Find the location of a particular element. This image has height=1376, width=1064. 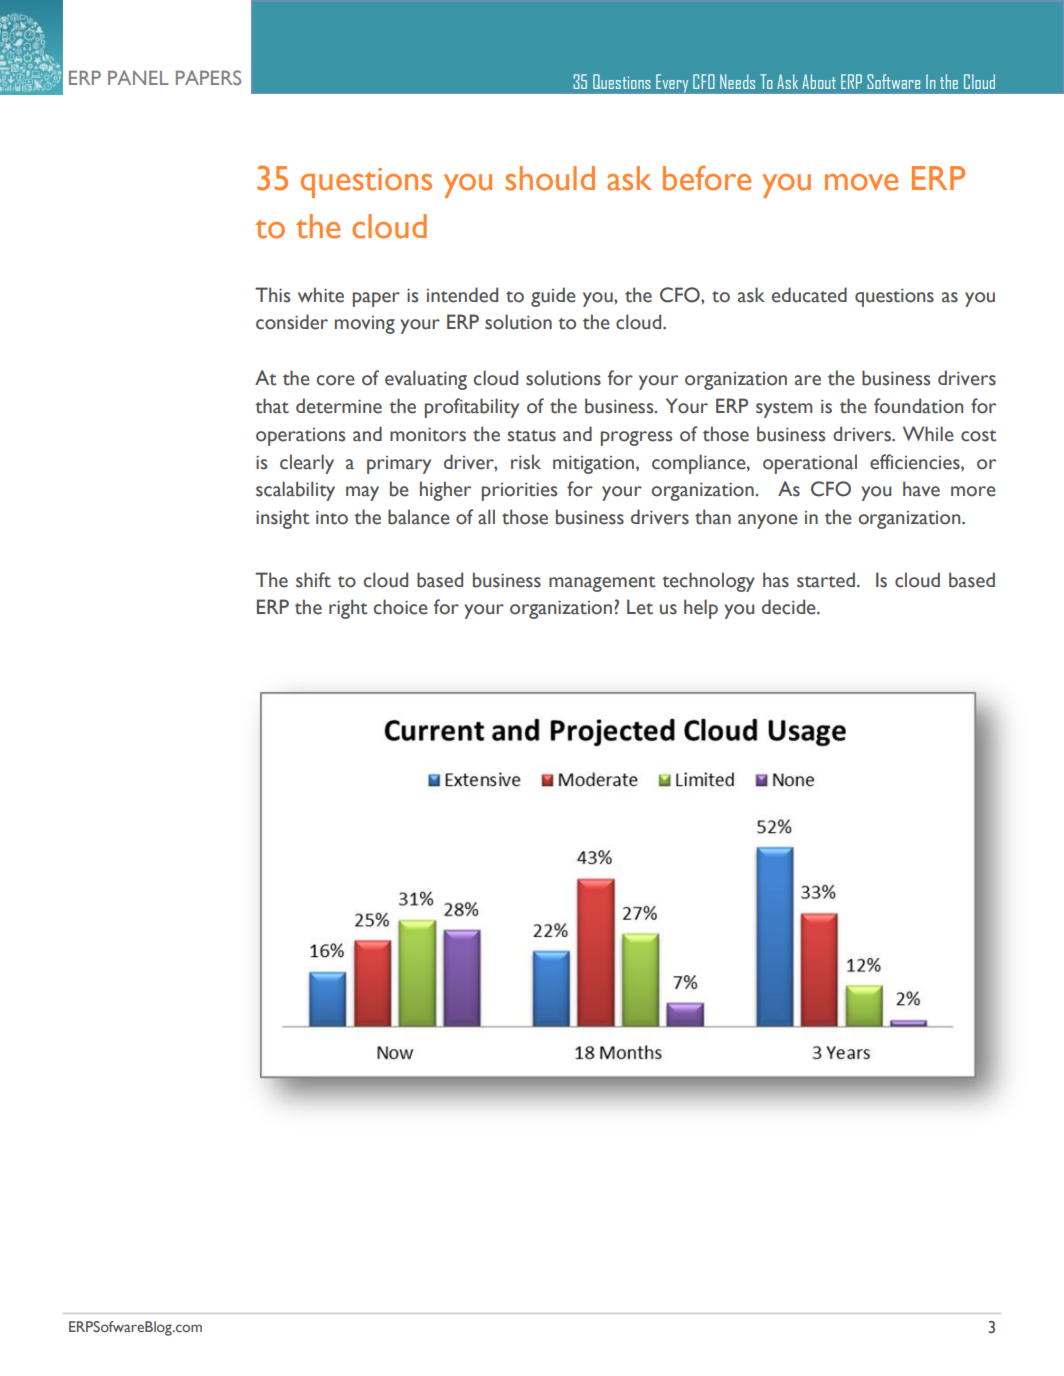

This is located at coordinates (272, 295).
